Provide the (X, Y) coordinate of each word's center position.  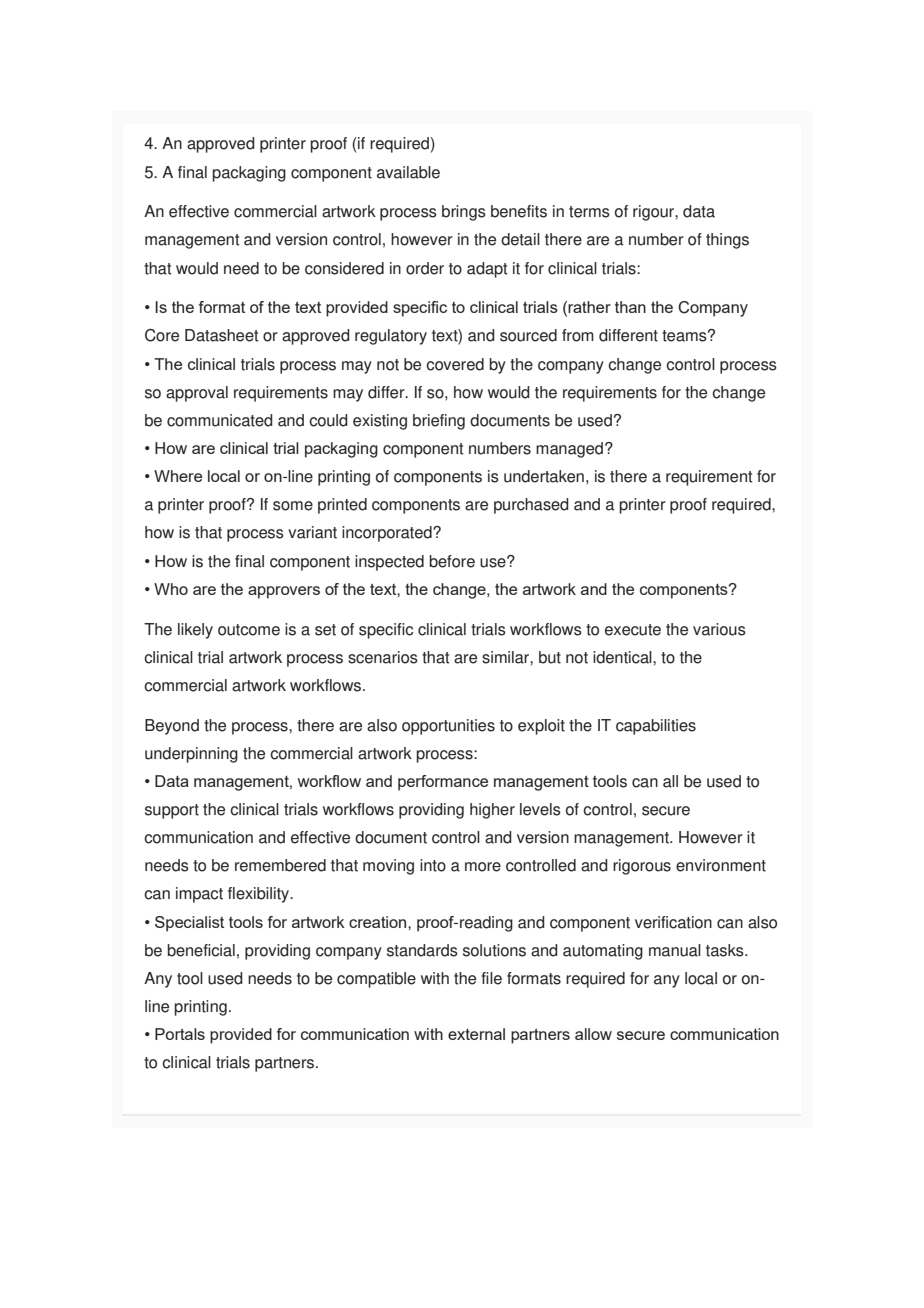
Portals (180, 1034)
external (476, 1034)
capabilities (656, 727)
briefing (439, 422)
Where (178, 476)
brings (464, 213)
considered (344, 268)
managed (571, 450)
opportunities (448, 727)
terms (589, 212)
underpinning (191, 755)
